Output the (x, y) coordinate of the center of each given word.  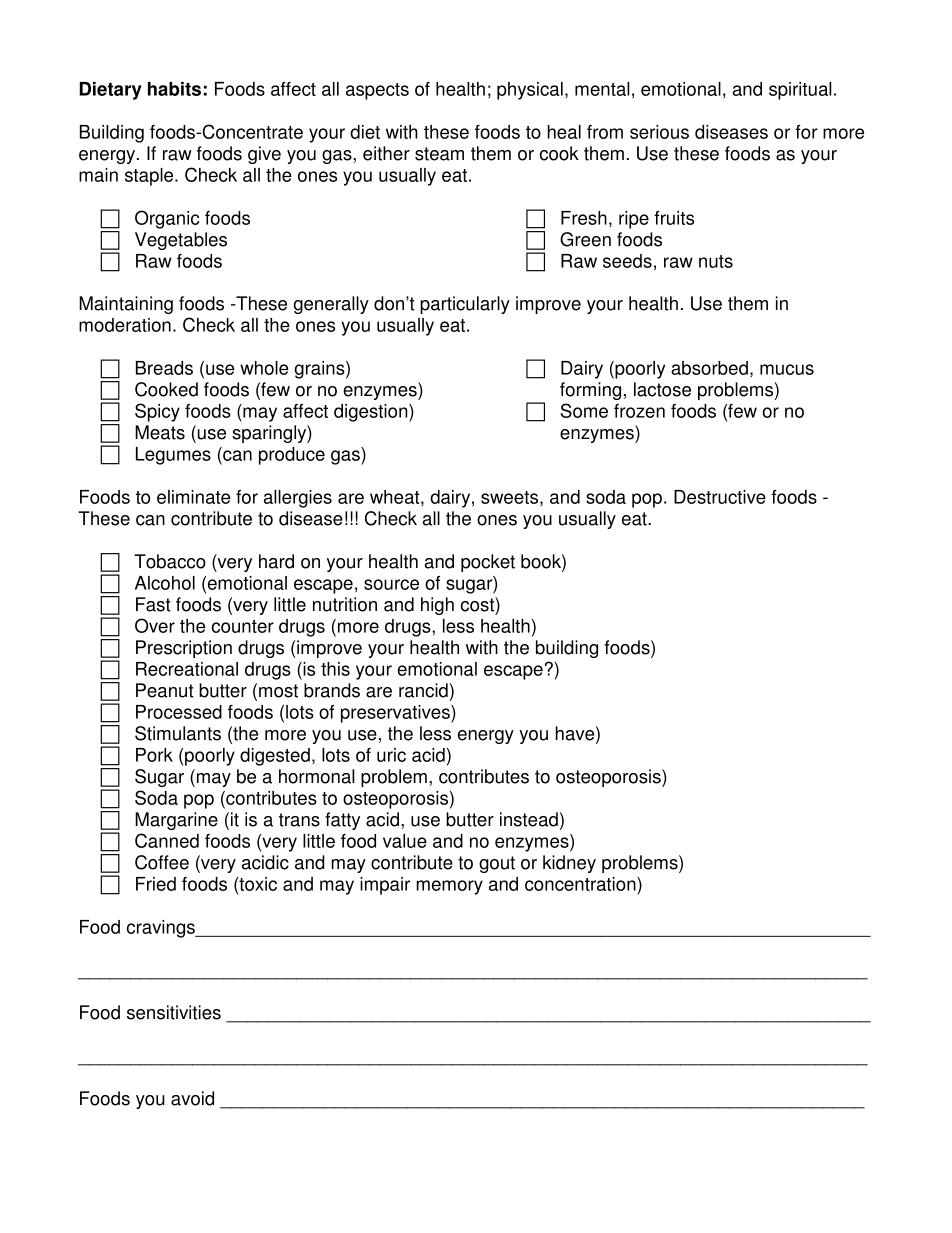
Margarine (176, 821)
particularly (465, 305)
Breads (164, 368)
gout (497, 864)
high (437, 606)
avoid (192, 1098)
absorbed (709, 368)
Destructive (720, 497)
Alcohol (165, 583)
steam (439, 154)
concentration (581, 884)
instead (529, 819)
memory (449, 887)
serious (659, 132)
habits (174, 89)
